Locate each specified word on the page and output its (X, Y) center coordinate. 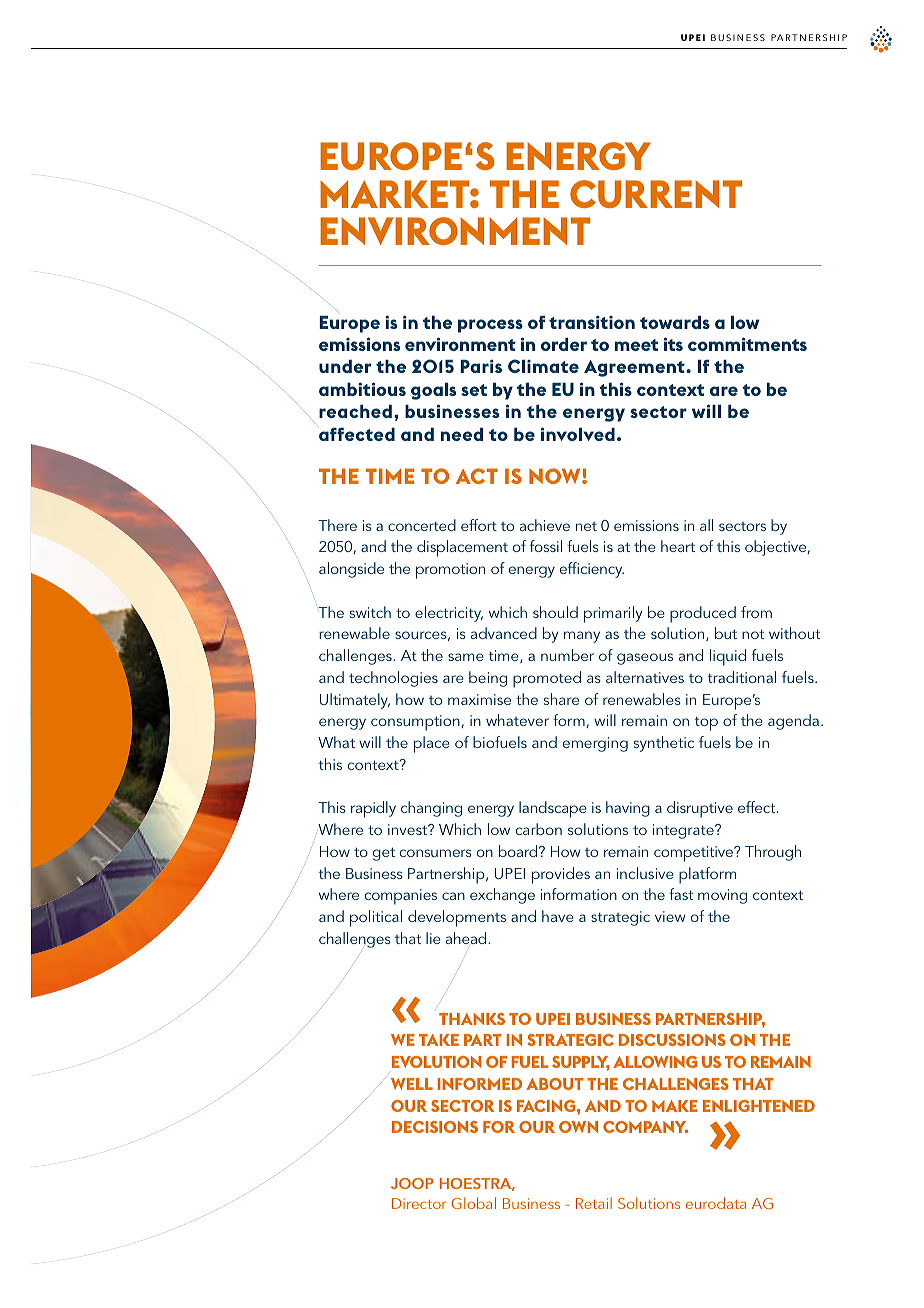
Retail (594, 1203)
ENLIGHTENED (759, 1106)
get (384, 854)
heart (678, 546)
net (586, 526)
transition (592, 322)
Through (773, 853)
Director (419, 1203)
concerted (422, 525)
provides (561, 875)
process (490, 326)
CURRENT (656, 194)
